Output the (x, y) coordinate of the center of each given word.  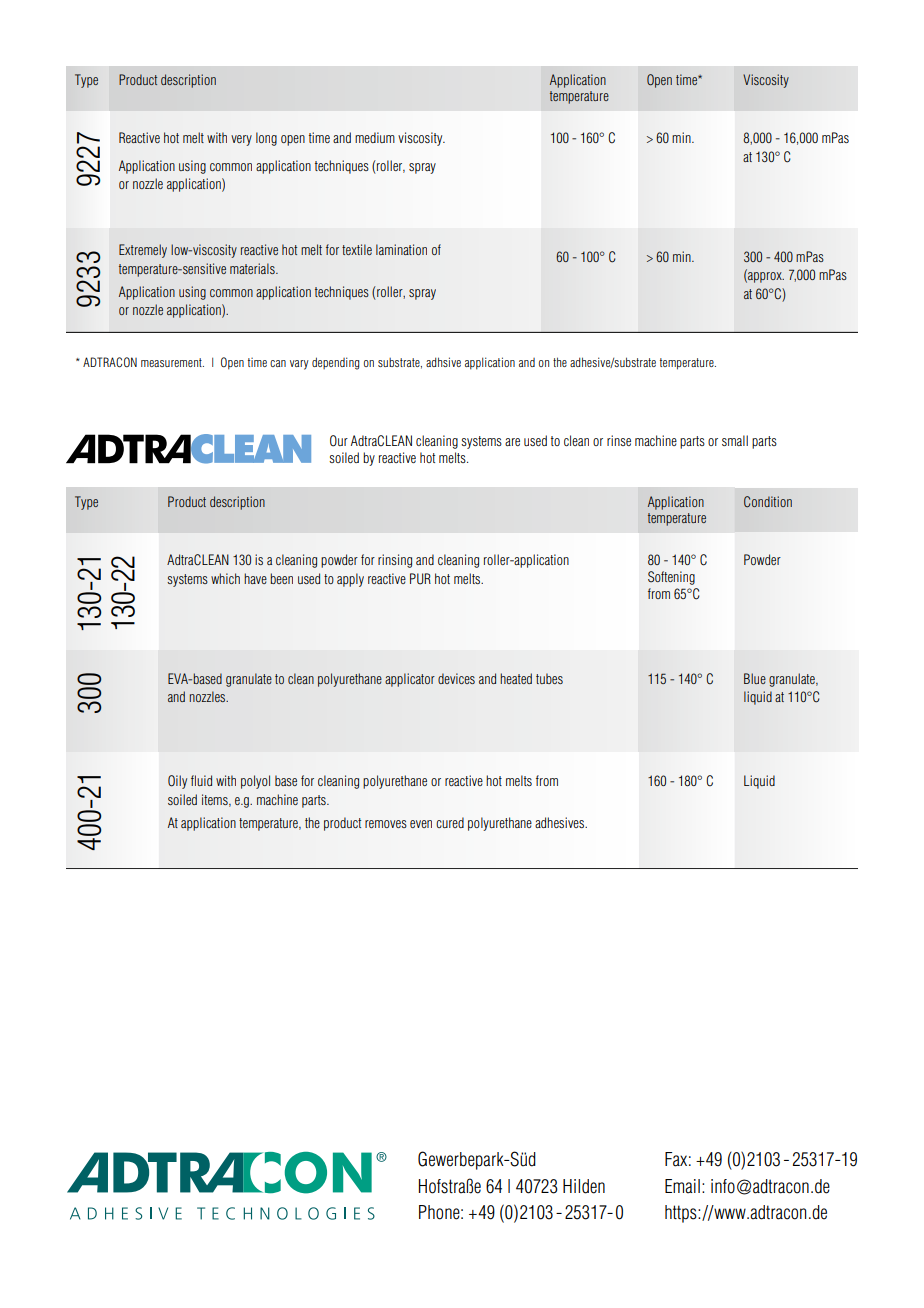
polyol (255, 782)
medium (375, 137)
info (723, 1186)
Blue (755, 678)
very (241, 140)
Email (682, 1186)
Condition (768, 502)
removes (386, 824)
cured (450, 822)
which (225, 578)
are (512, 442)
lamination (401, 249)
